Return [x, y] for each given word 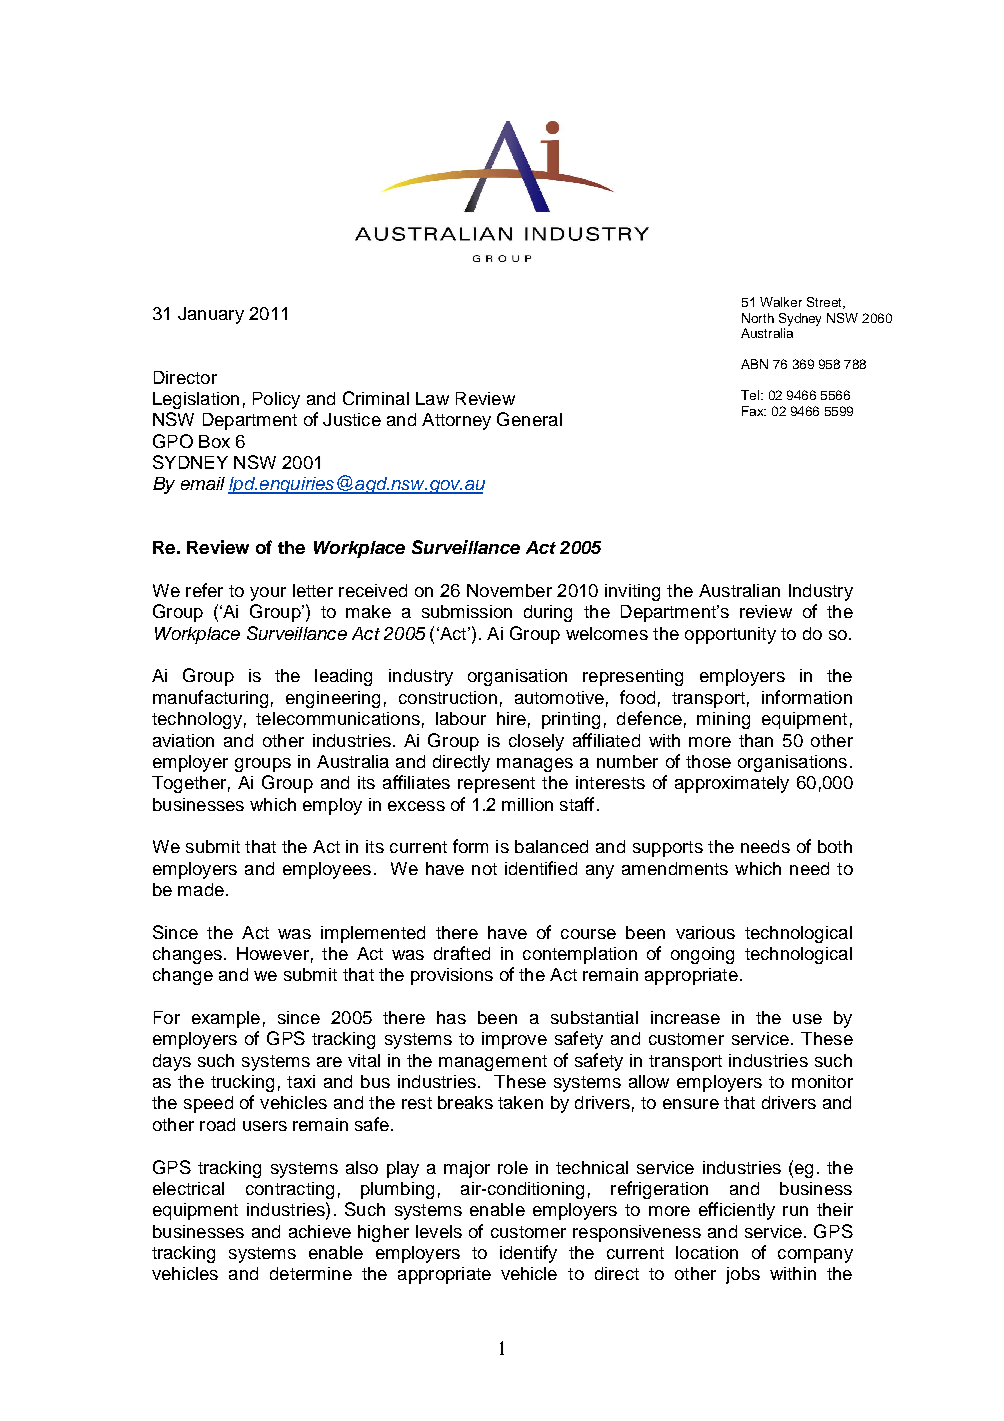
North [758, 318]
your [268, 594]
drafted [462, 953]
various [705, 932]
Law [432, 398]
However [273, 953]
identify [528, 1254]
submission [467, 611]
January [211, 315]
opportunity [730, 635]
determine [311, 1273]
